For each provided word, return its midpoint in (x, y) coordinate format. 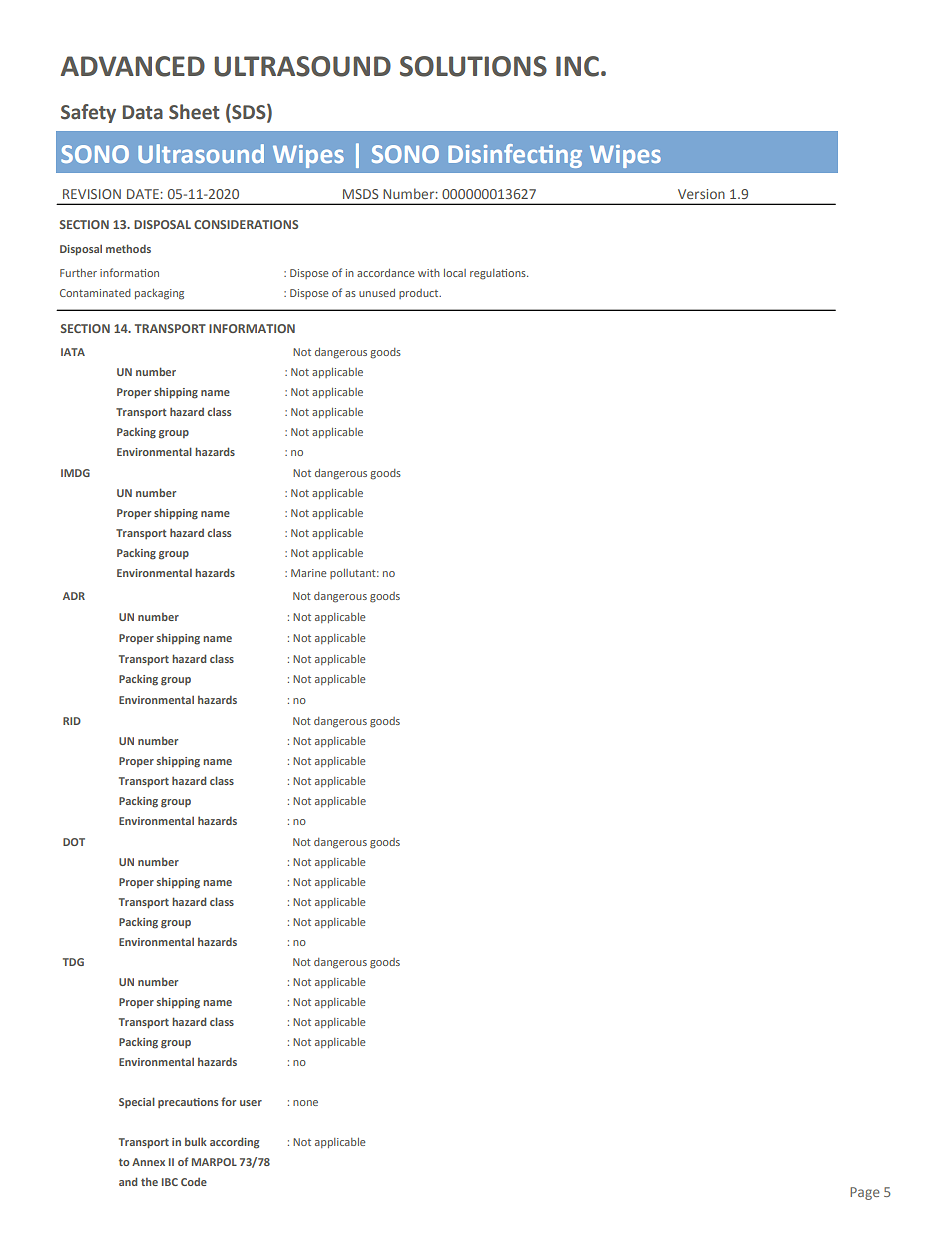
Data (143, 112)
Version (701, 194)
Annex (148, 1162)
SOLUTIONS (473, 66)
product (420, 294)
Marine (308, 573)
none (305, 1103)
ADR (74, 596)
